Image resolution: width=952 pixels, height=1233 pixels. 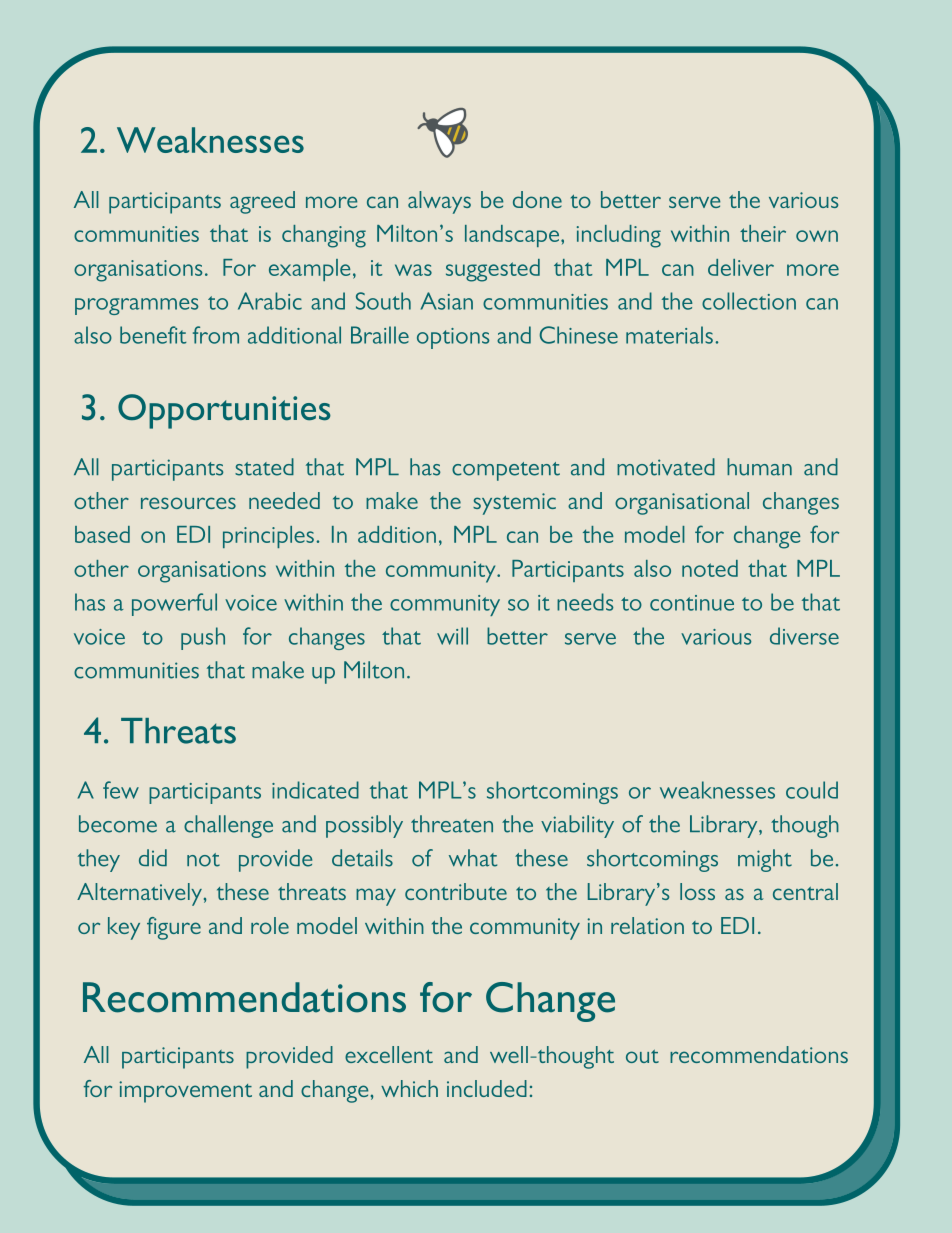 I want to click on push, so click(x=203, y=638).
